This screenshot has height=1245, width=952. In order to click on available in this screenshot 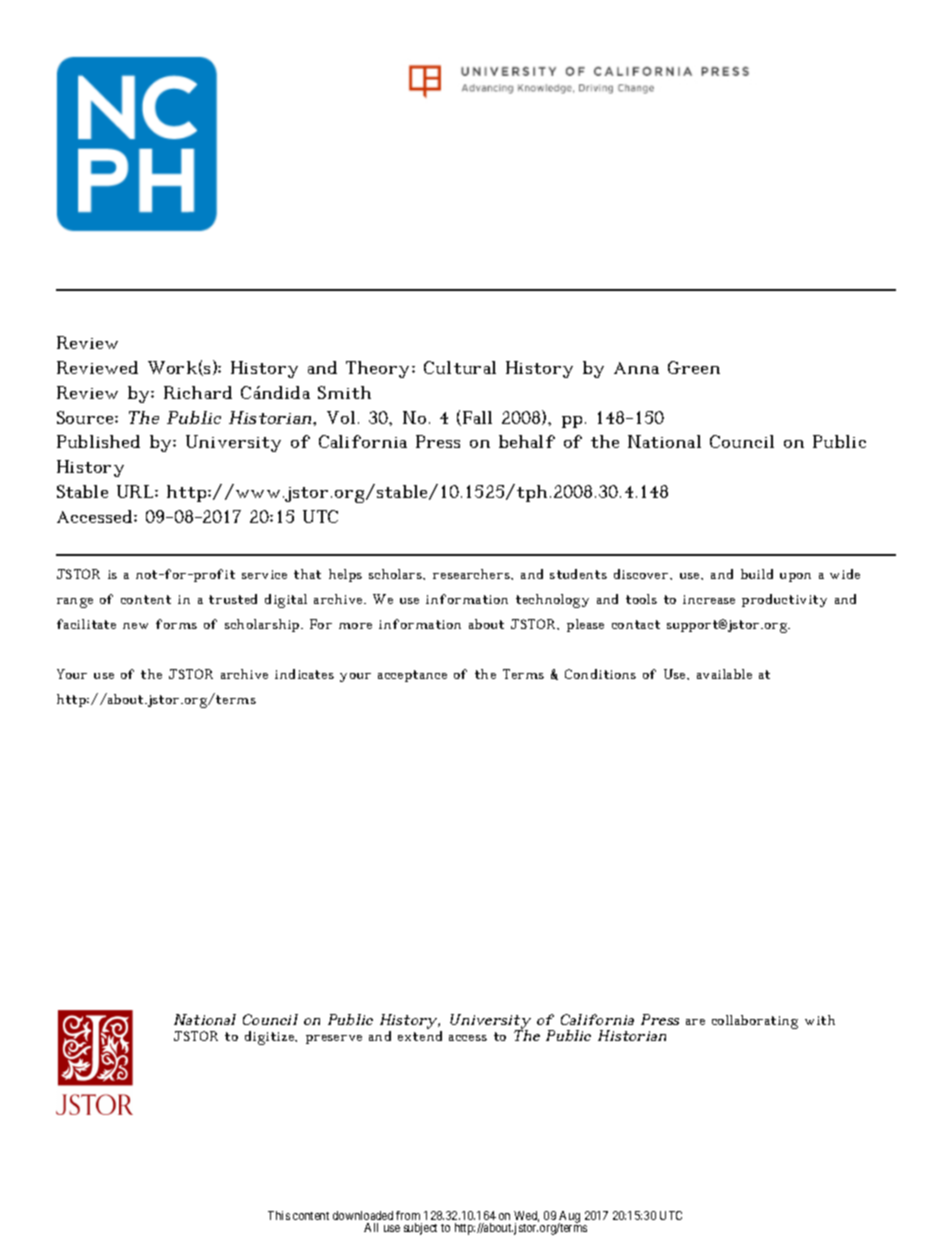, I will do `click(724, 674)`.
